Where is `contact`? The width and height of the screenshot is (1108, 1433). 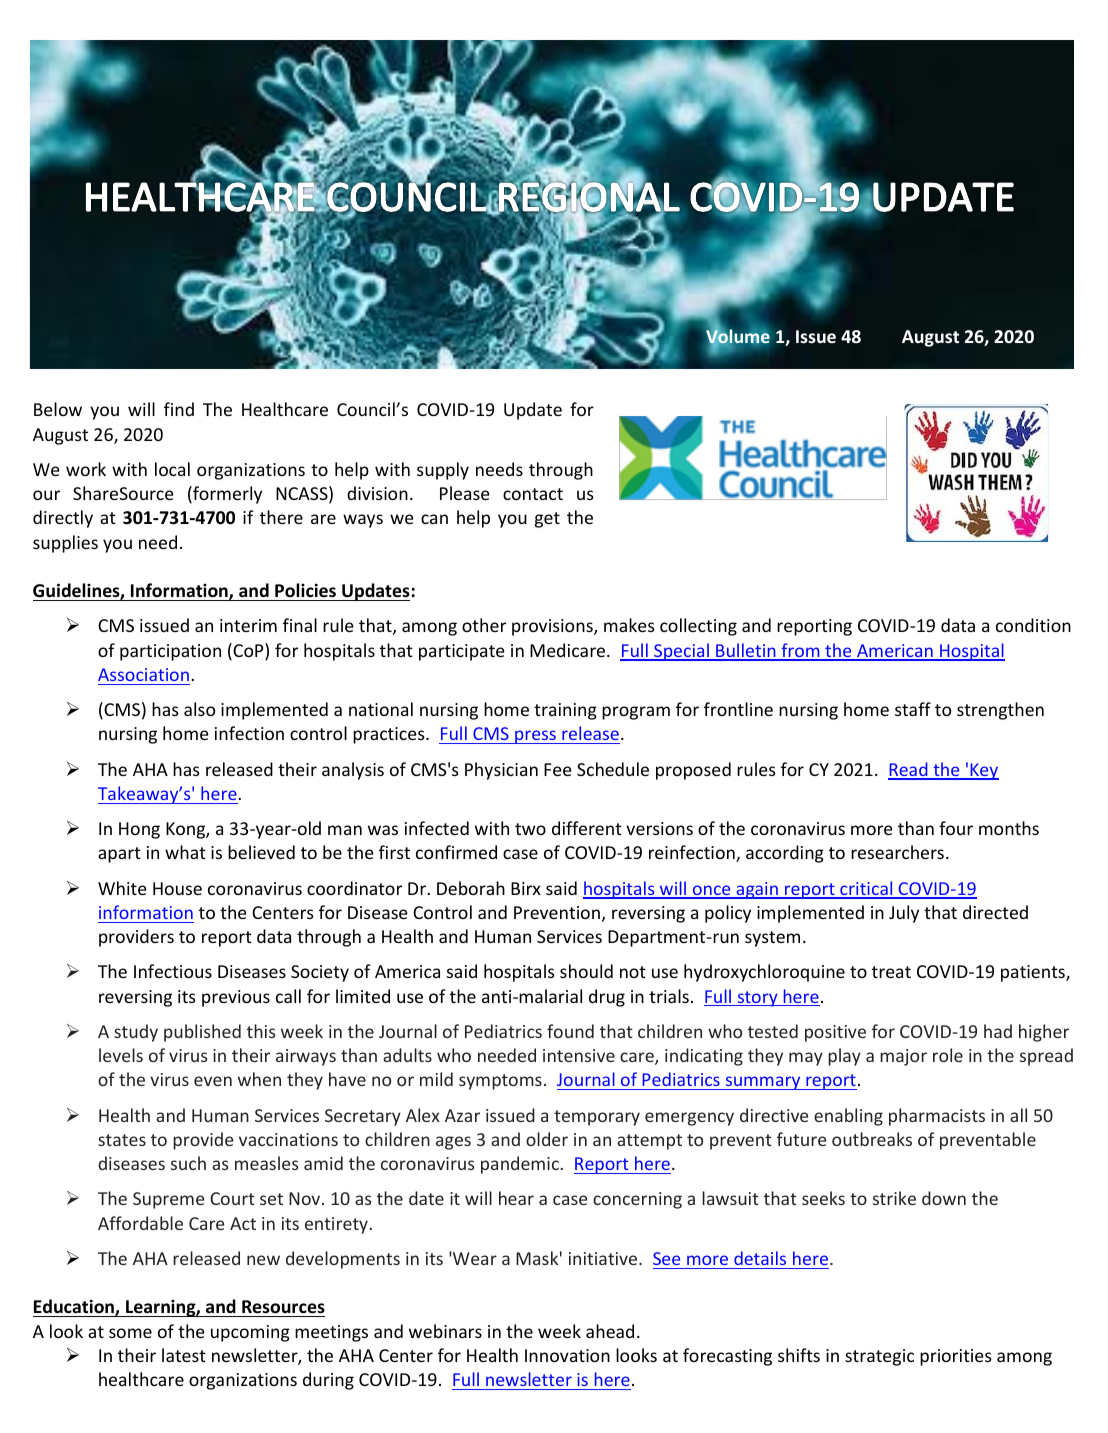
contact is located at coordinates (533, 494).
